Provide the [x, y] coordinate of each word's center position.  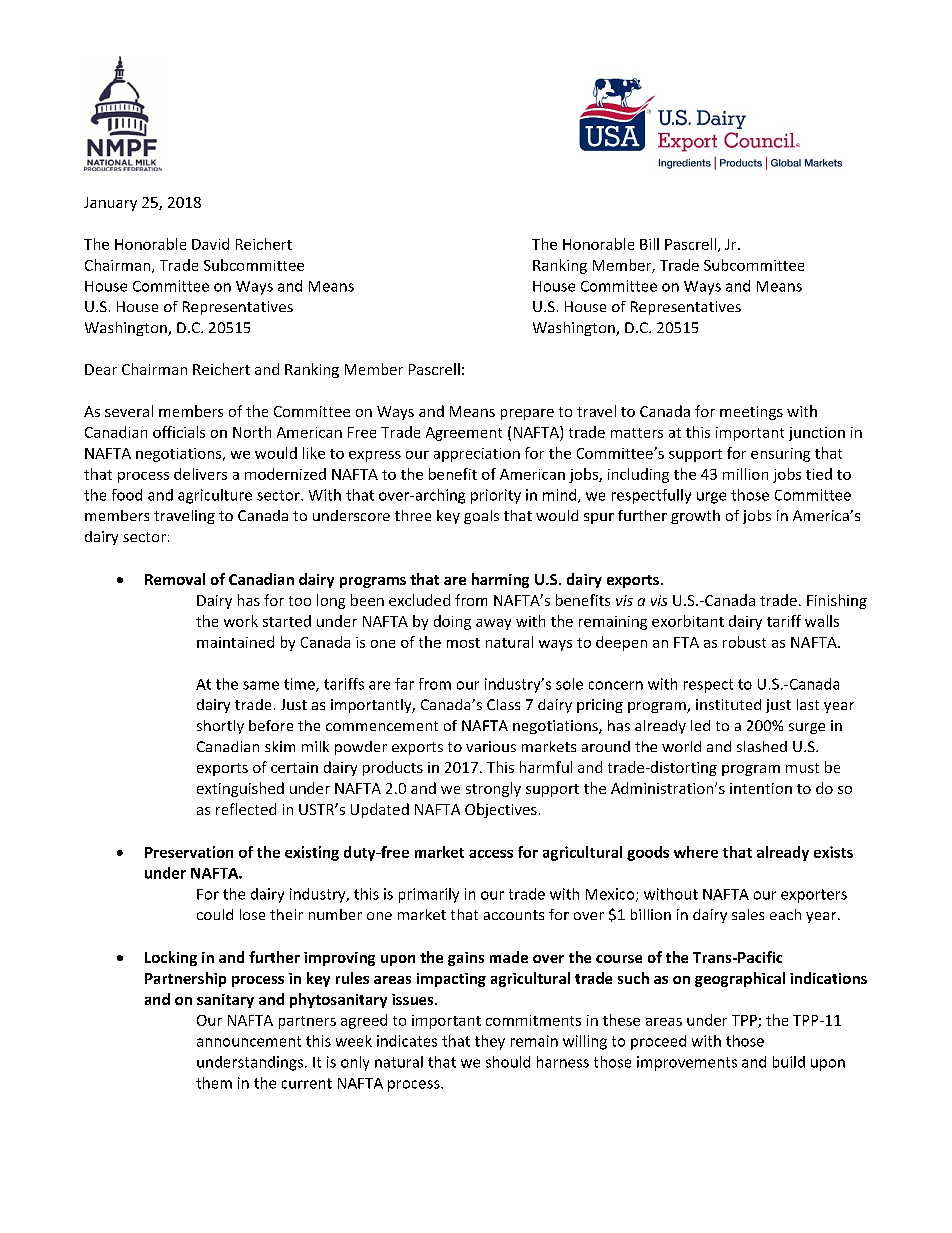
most [463, 643]
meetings [751, 413]
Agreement [464, 434]
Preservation [189, 852]
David [210, 244]
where [696, 852]
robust [744, 642]
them [214, 1083]
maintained [235, 642]
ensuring [780, 455]
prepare [527, 414]
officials [179, 432]
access [491, 854]
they [490, 1042]
